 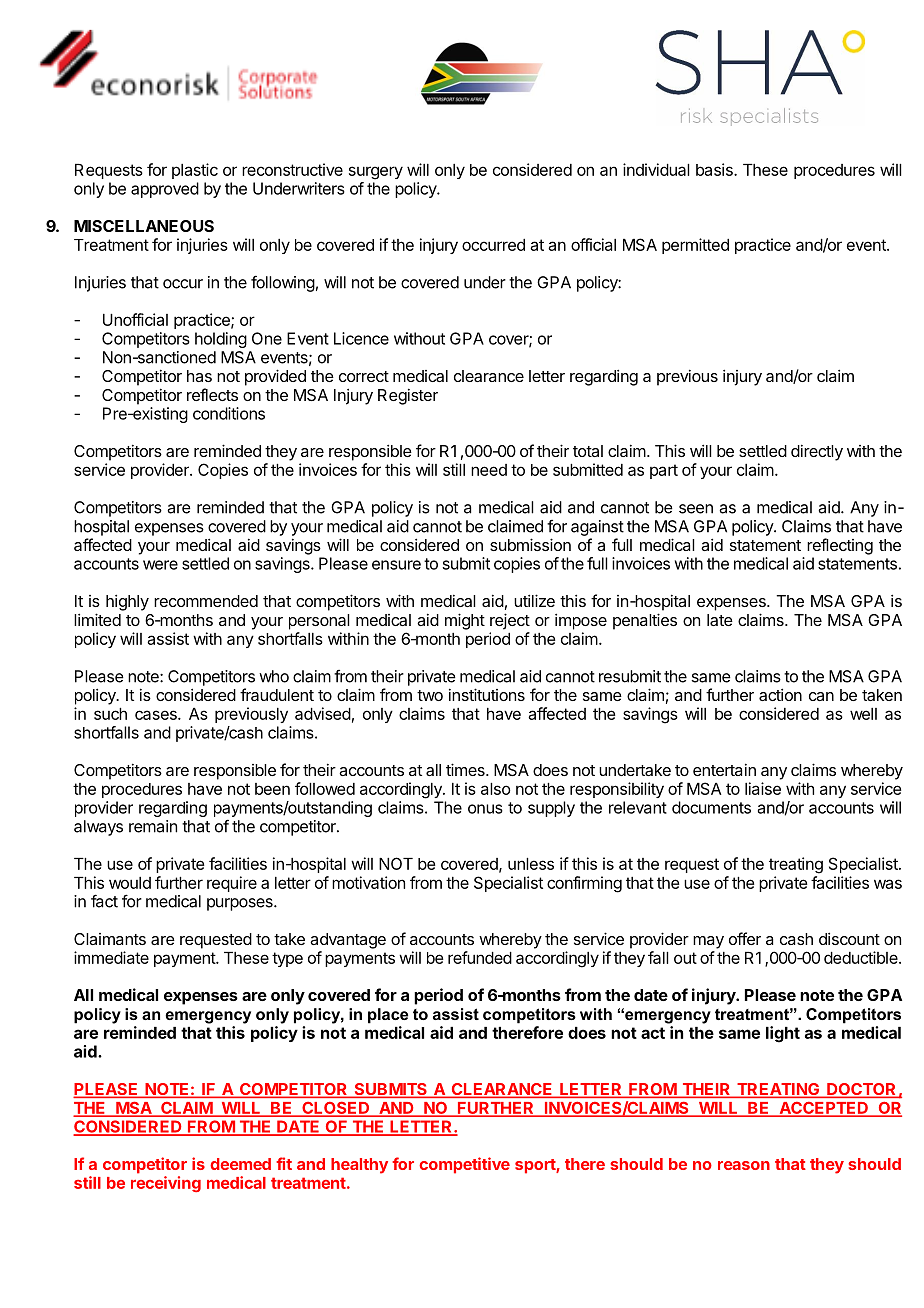 I want to click on refunded, so click(x=480, y=957).
